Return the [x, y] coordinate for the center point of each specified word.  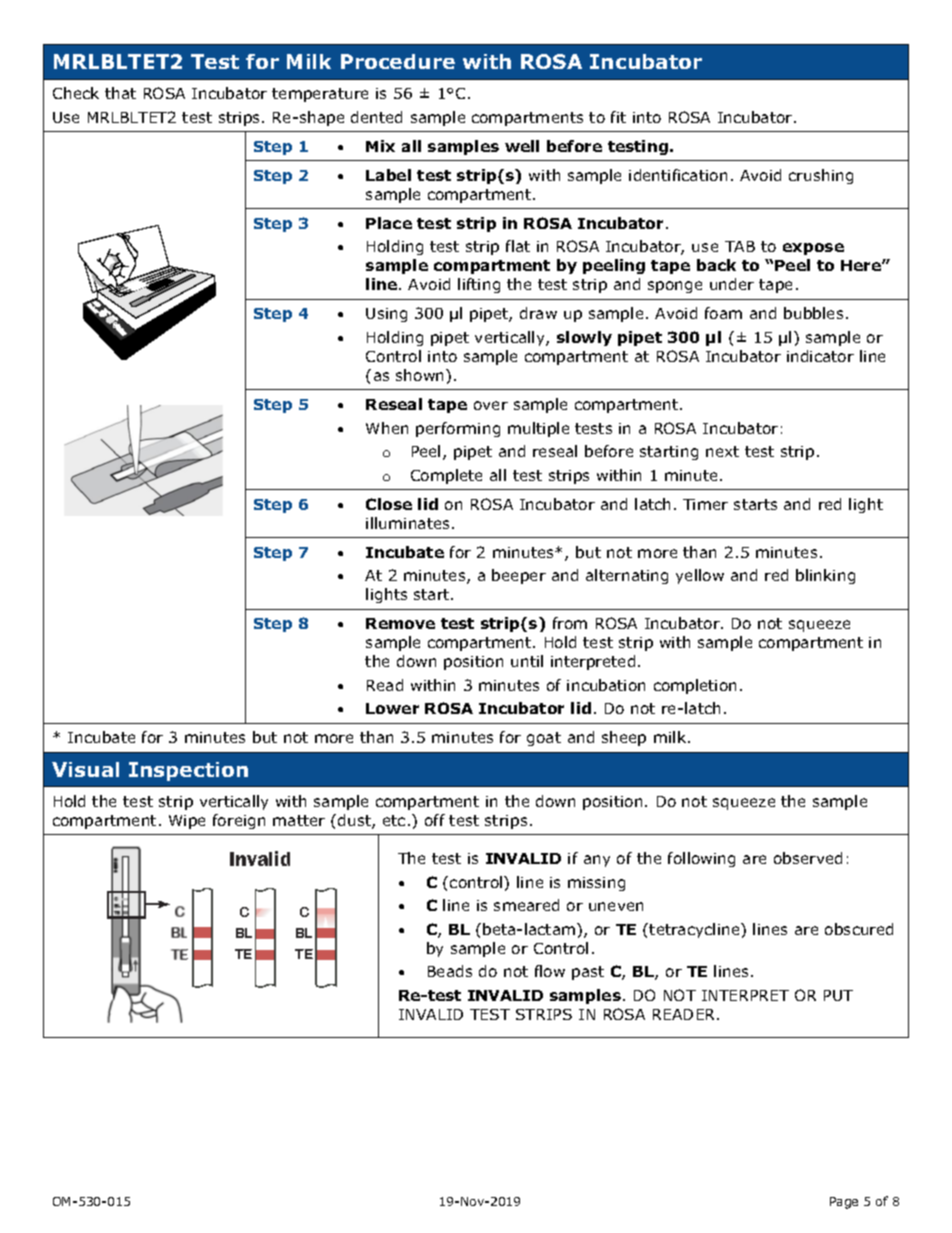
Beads [450, 971]
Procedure [398, 61]
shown [421, 375]
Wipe [187, 822]
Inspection [188, 771]
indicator [820, 356]
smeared [526, 905]
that [120, 93]
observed [808, 858]
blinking [825, 576]
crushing [821, 176]
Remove [400, 623]
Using [386, 315]
